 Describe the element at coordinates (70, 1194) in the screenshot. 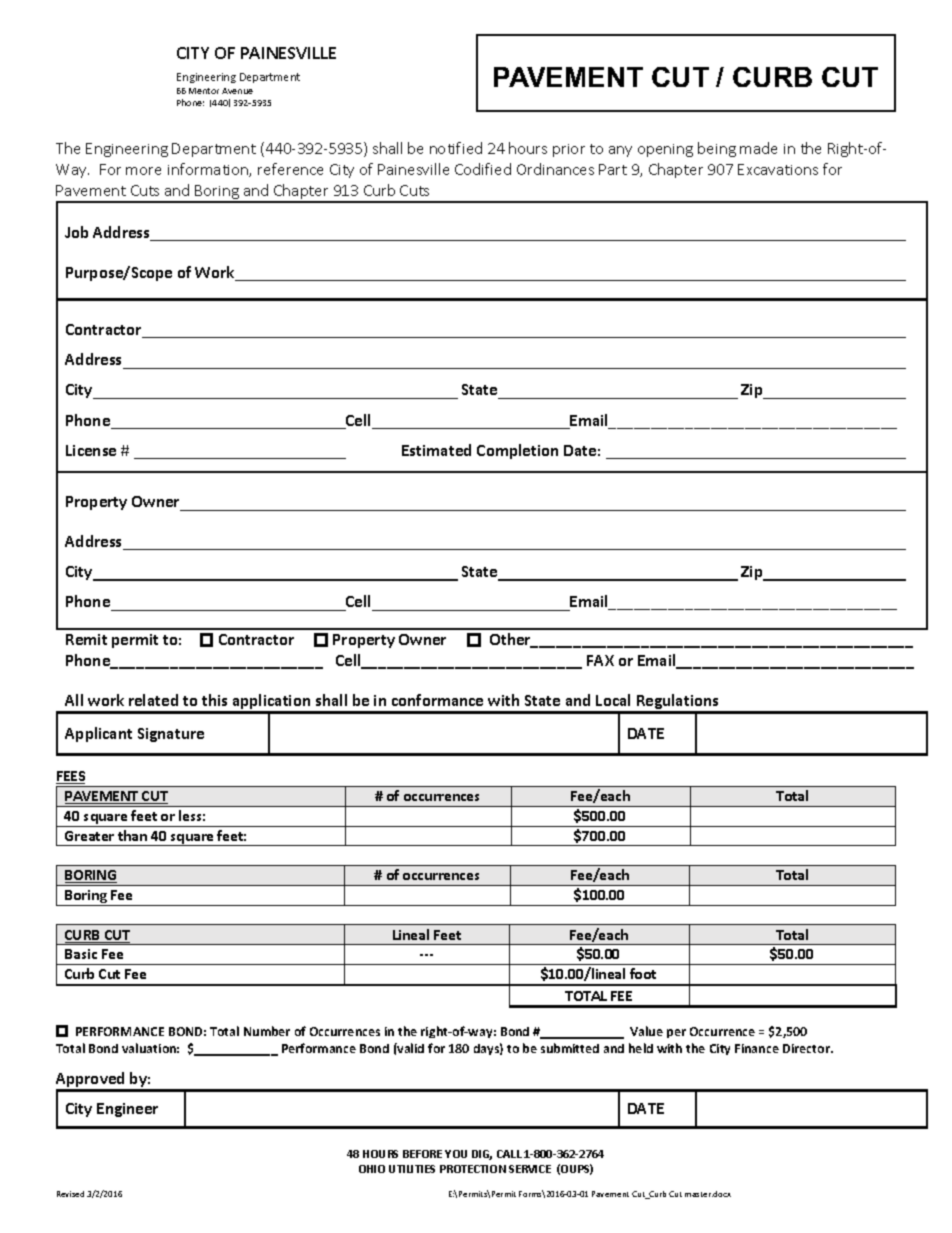

I see `Revised` at that location.
